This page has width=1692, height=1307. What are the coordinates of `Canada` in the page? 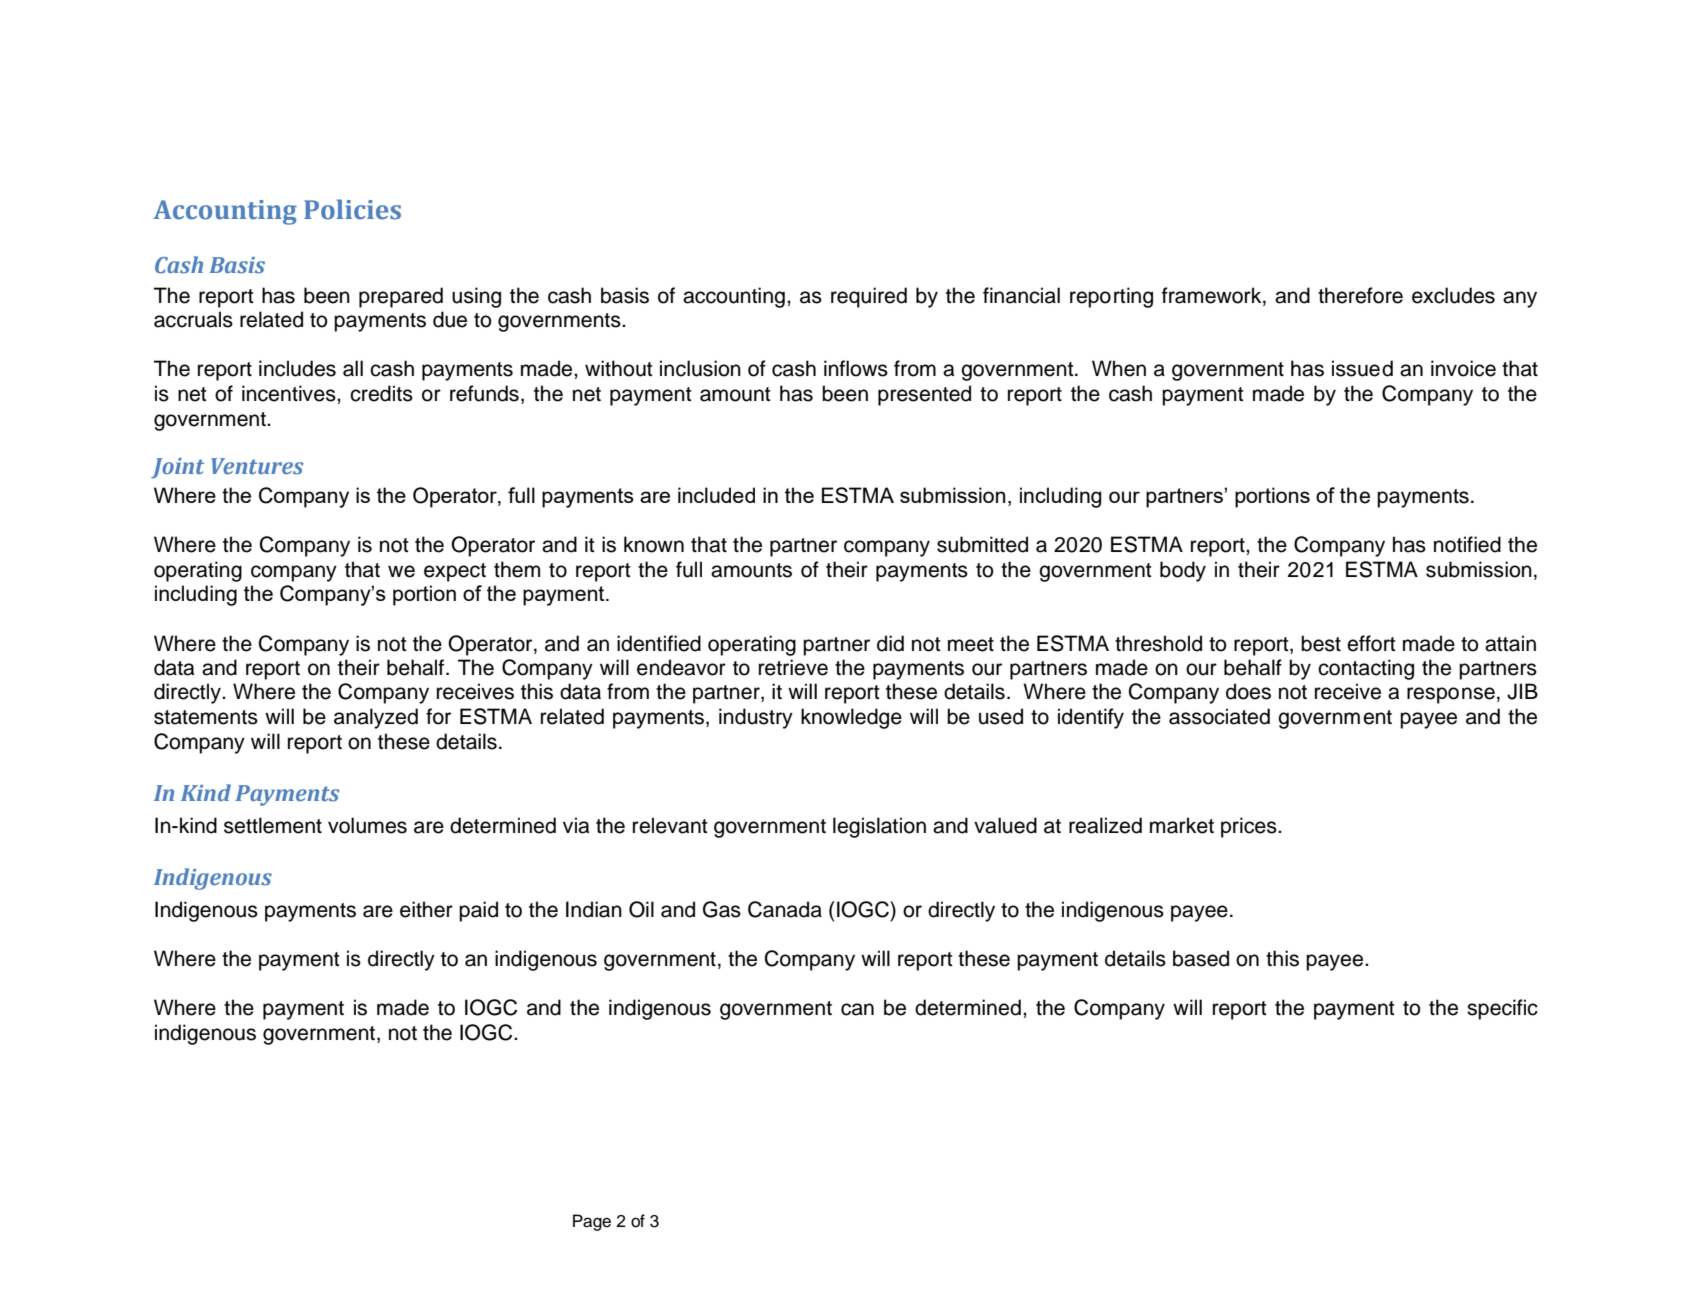 It's located at (785, 909).
